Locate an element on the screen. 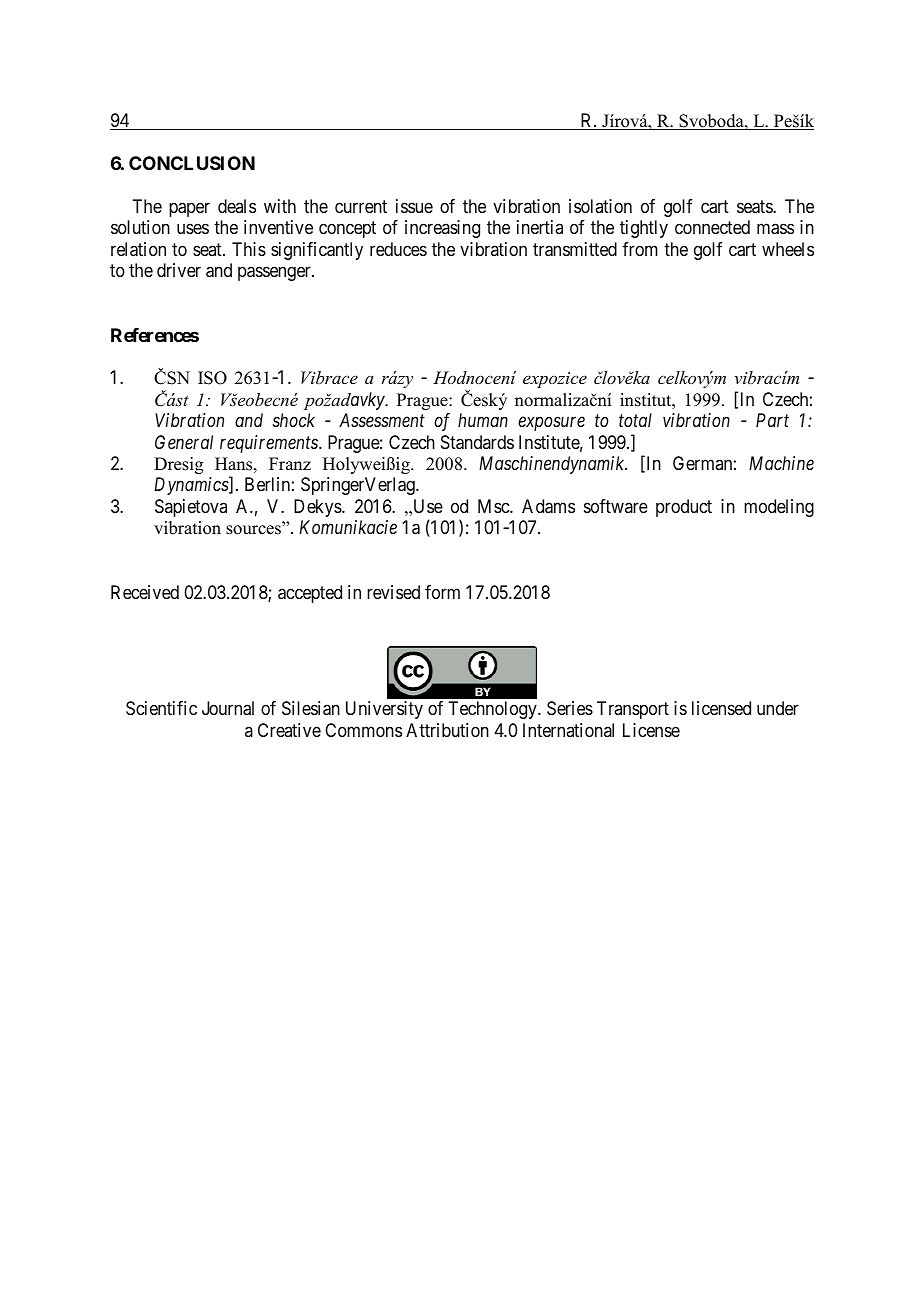 The height and width of the screenshot is (1308, 924). shock is located at coordinates (294, 420).
